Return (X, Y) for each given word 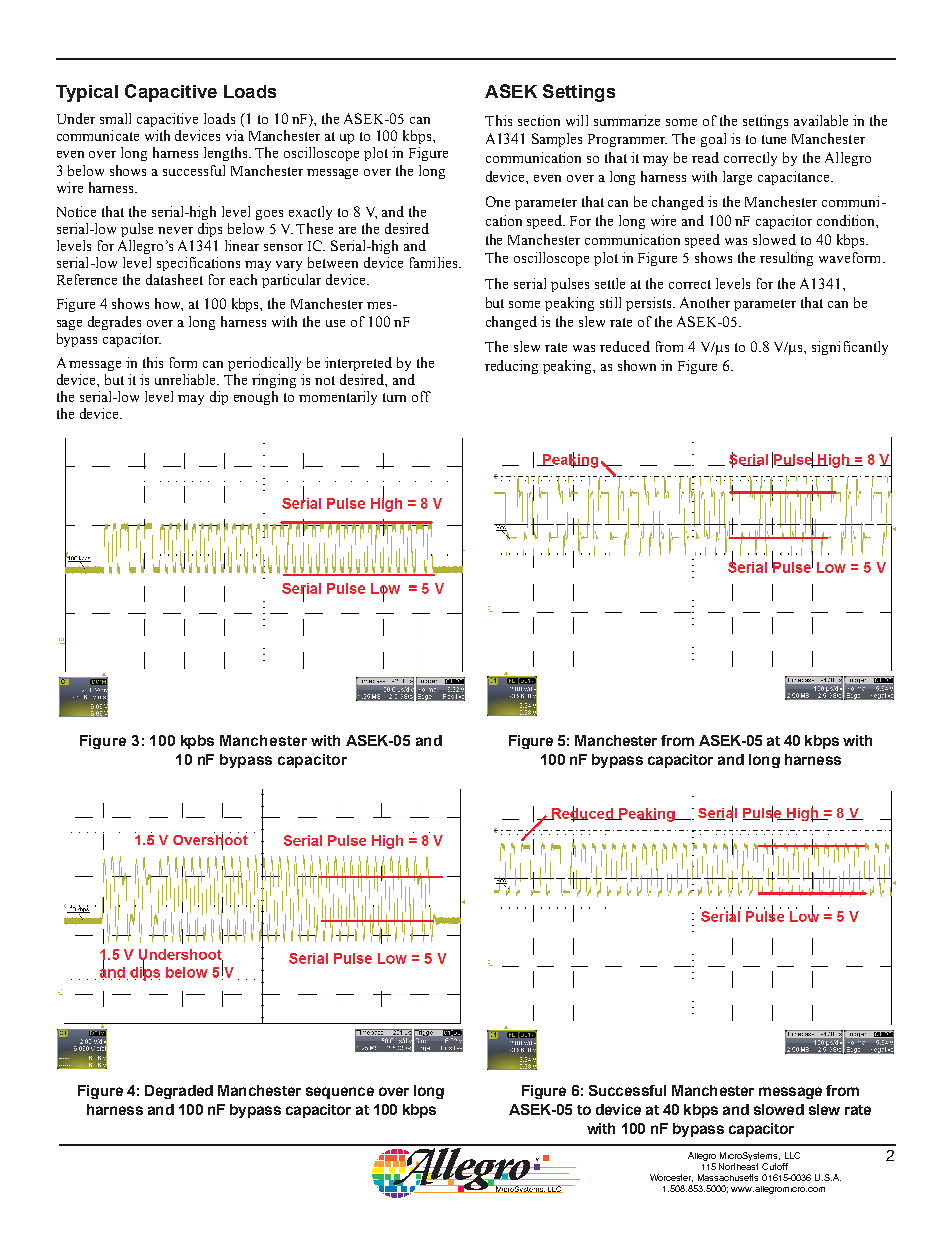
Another (705, 302)
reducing (511, 367)
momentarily (338, 398)
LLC (792, 1155)
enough (256, 398)
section (539, 120)
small (115, 118)
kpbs (197, 742)
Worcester (671, 1178)
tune (774, 139)
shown (637, 365)
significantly (850, 348)
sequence (340, 1093)
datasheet (174, 279)
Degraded (179, 1092)
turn (394, 397)
